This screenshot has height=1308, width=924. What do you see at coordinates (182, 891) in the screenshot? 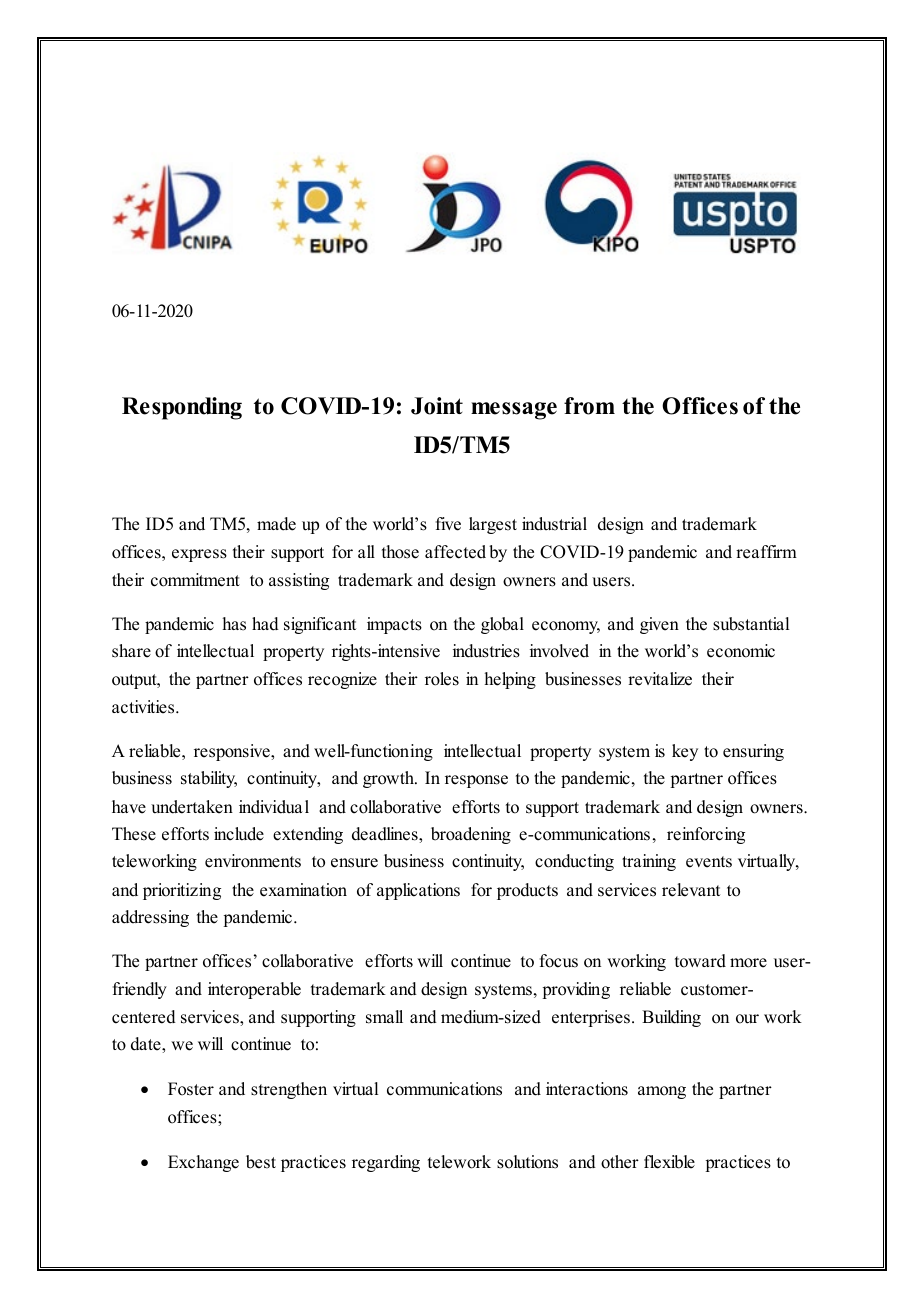
I see `prioritizing` at bounding box center [182, 891].
